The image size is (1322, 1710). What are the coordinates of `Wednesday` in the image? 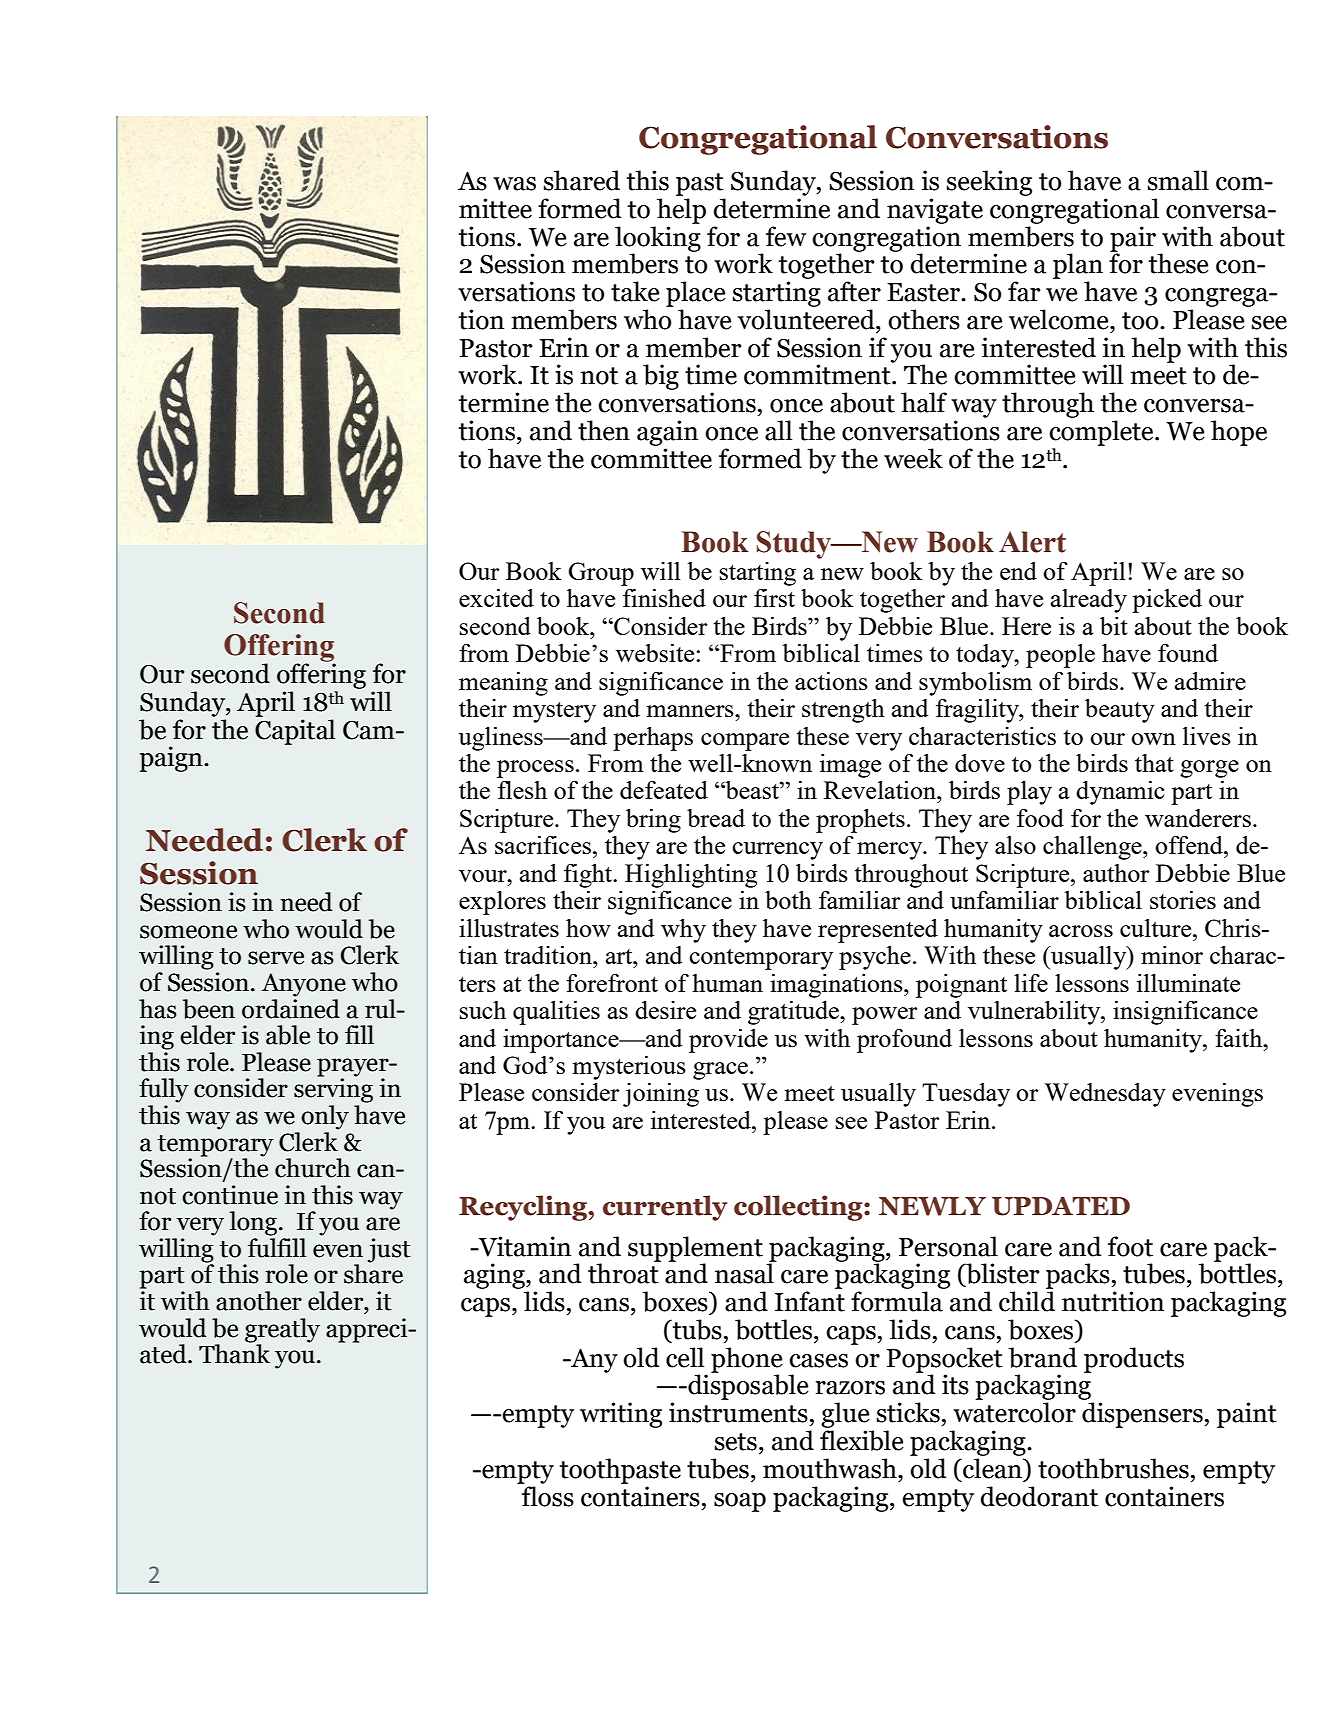 It's located at (1105, 1095).
